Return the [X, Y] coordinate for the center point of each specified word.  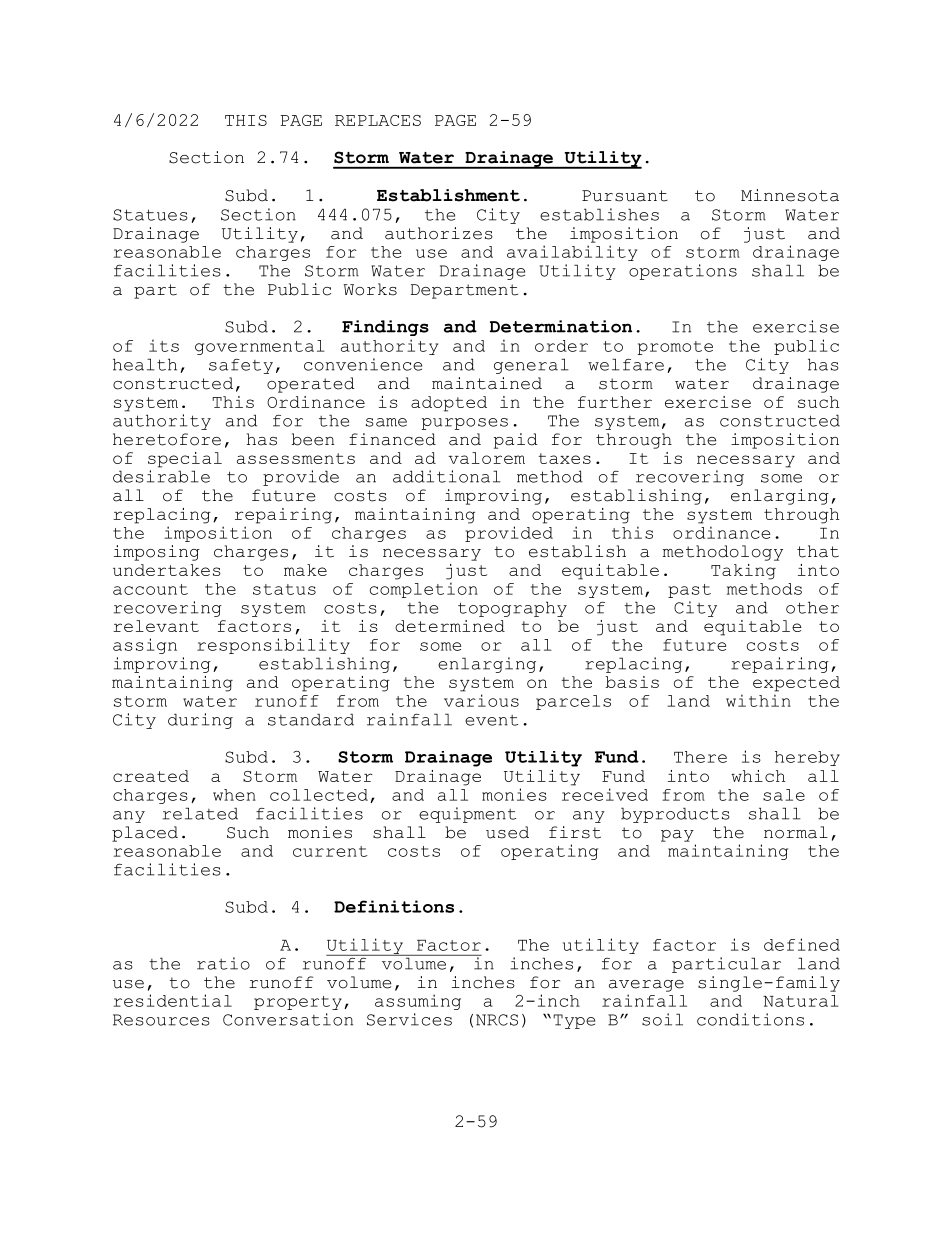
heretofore [167, 439]
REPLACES [378, 120]
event [491, 720]
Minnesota [790, 195]
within [758, 700]
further [615, 402]
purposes [465, 424]
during [200, 721]
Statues [150, 215]
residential [173, 1000]
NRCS [497, 1020]
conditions [750, 1019]
